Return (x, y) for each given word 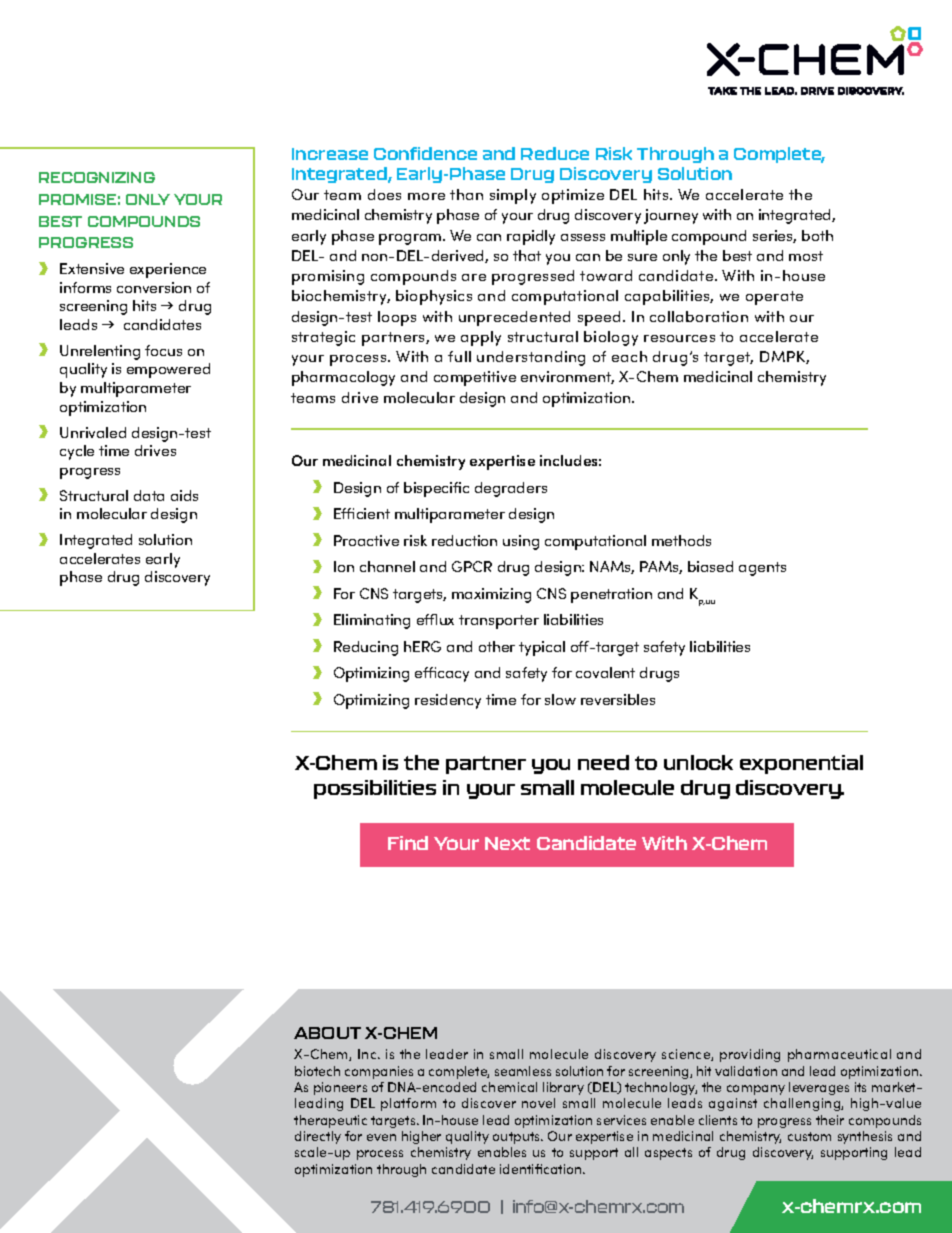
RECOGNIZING (97, 177)
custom (809, 1136)
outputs (517, 1138)
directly (318, 1137)
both (817, 235)
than (466, 194)
